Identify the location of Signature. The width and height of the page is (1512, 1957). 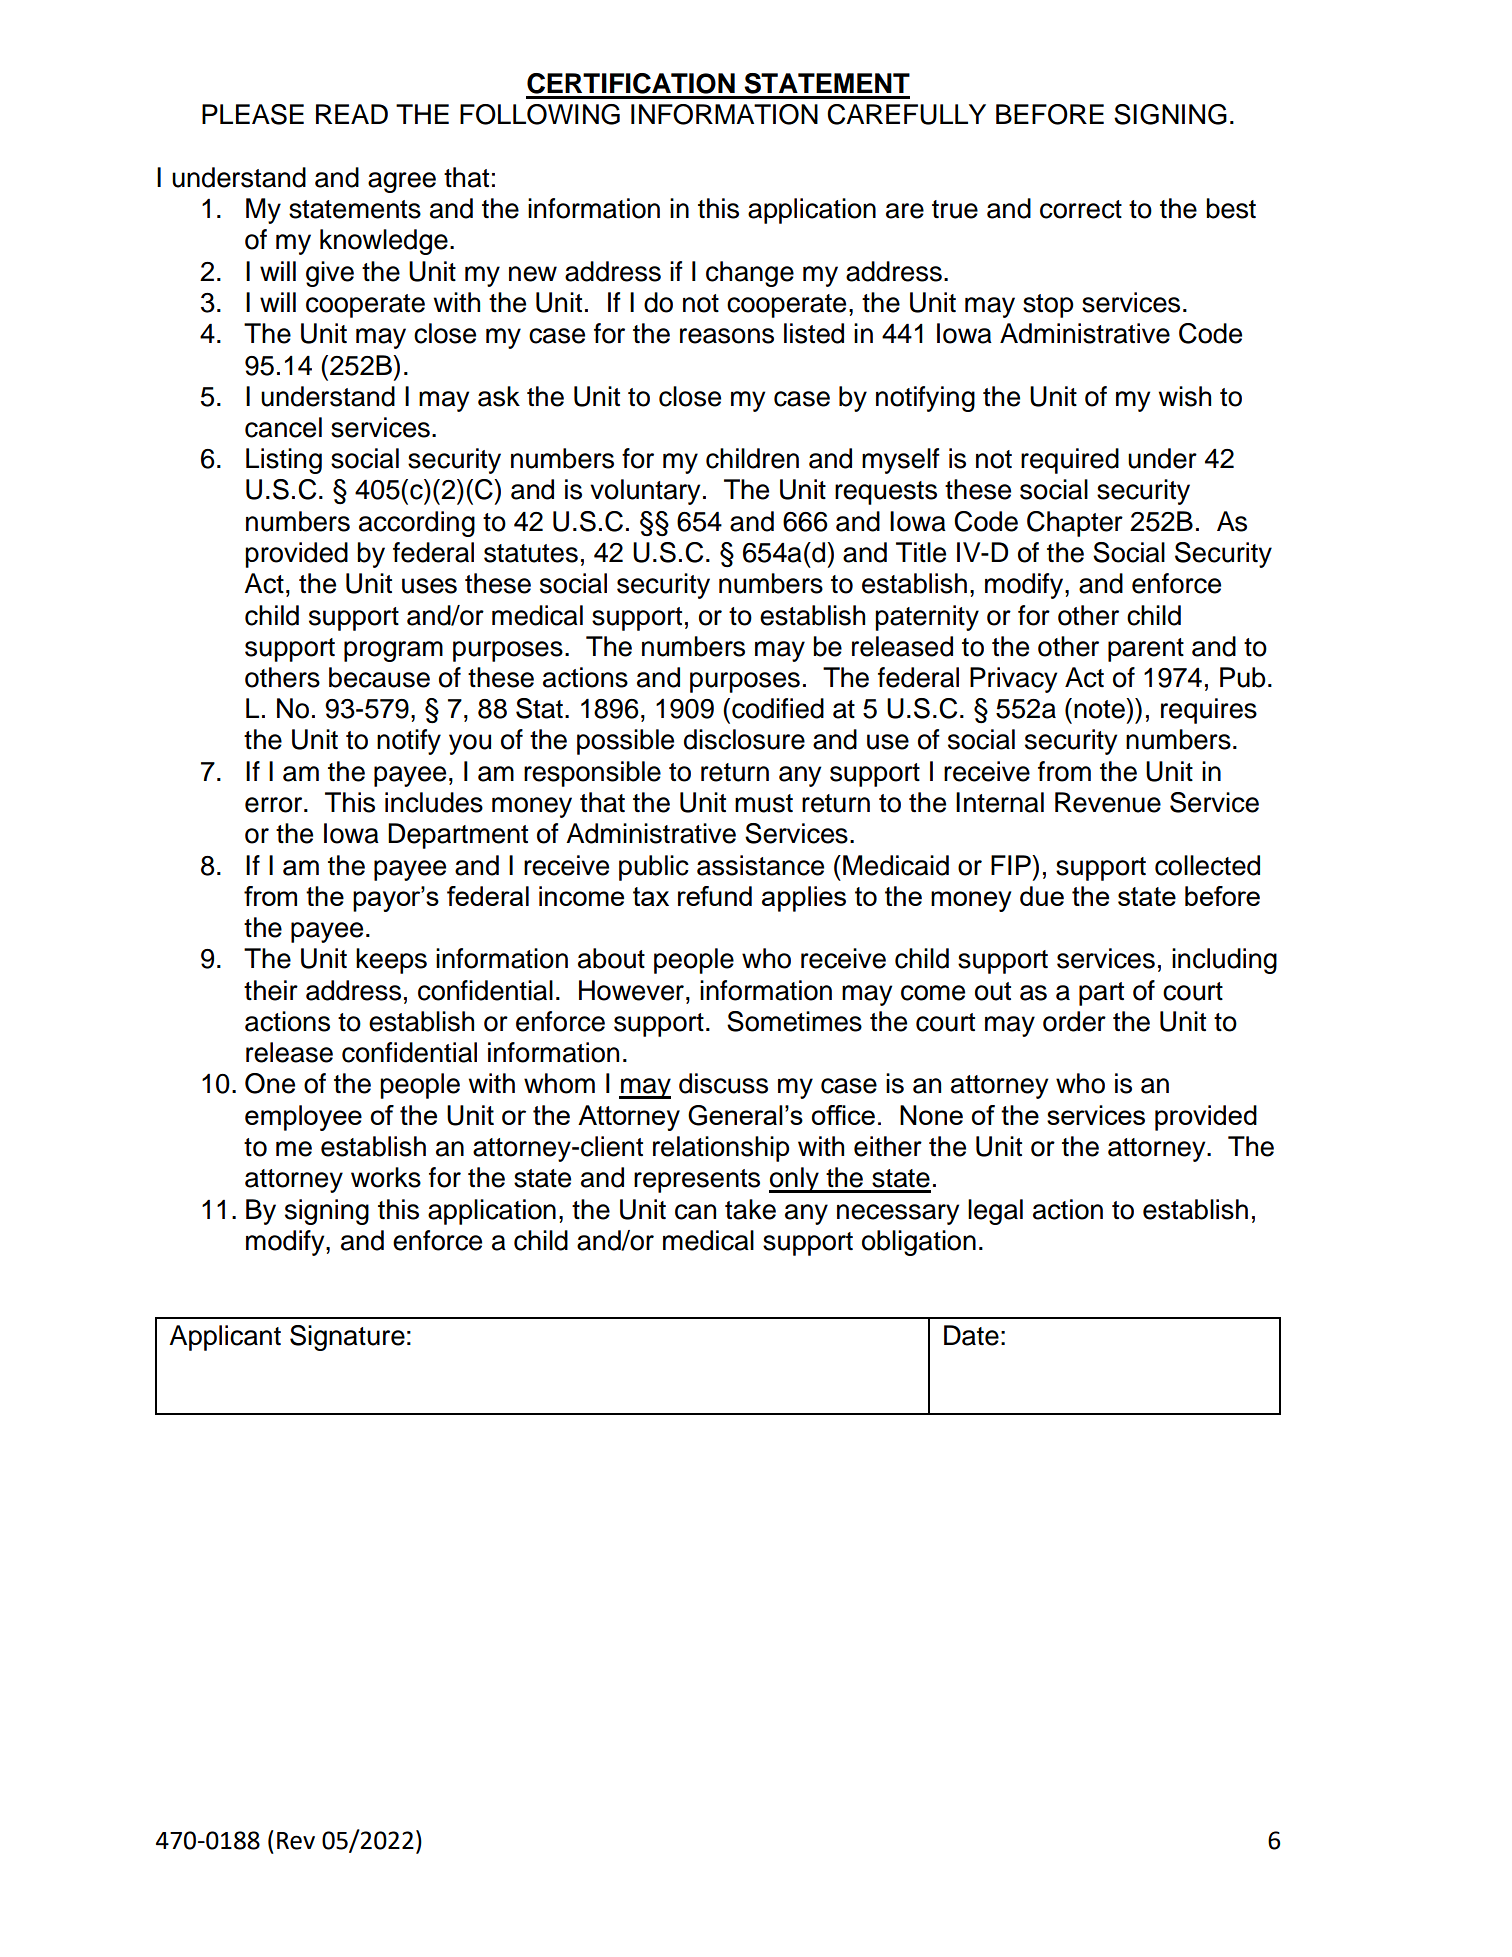
(347, 1338).
